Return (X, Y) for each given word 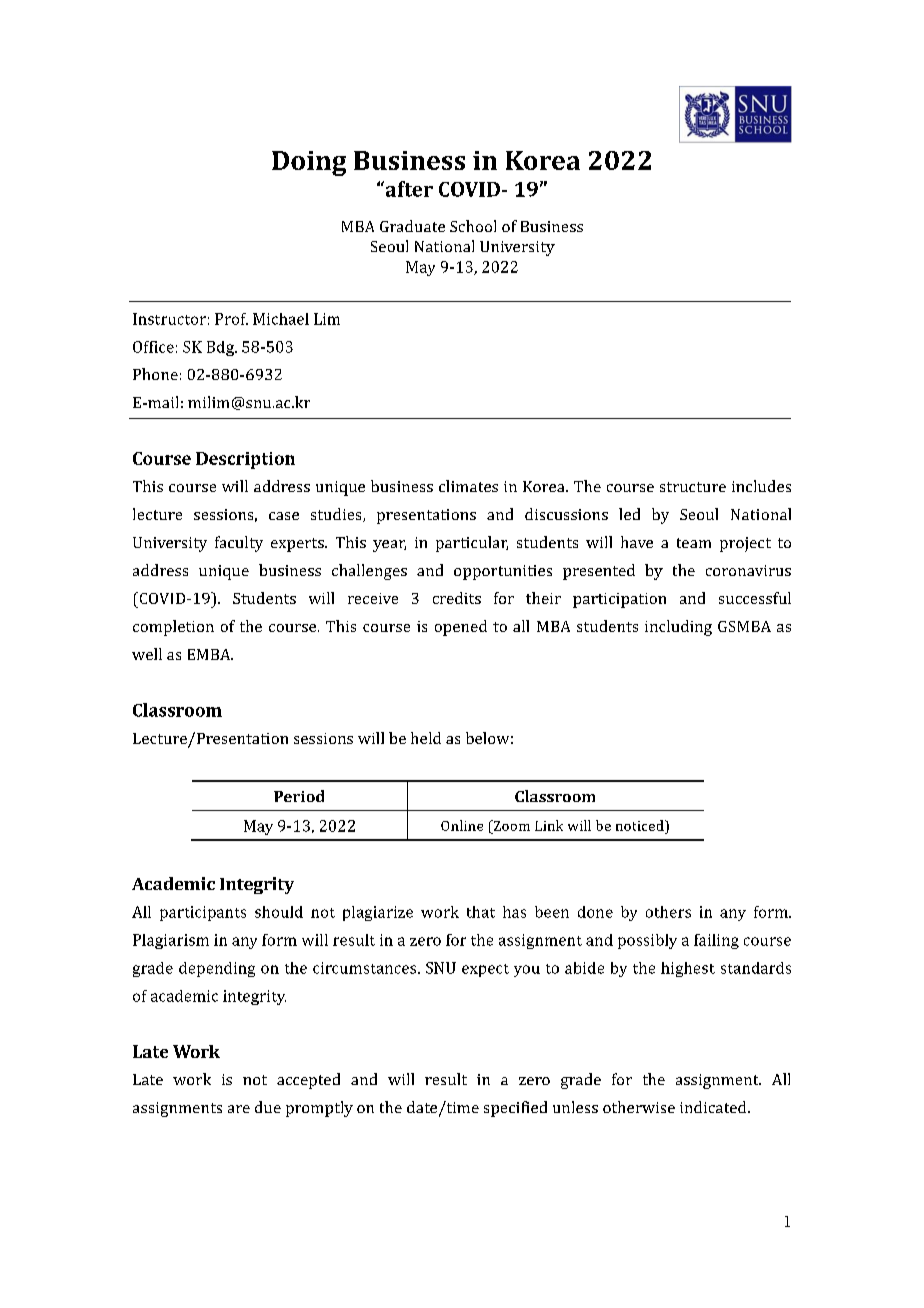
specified (515, 1109)
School (473, 226)
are (239, 1109)
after (408, 189)
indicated (714, 1107)
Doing (309, 163)
